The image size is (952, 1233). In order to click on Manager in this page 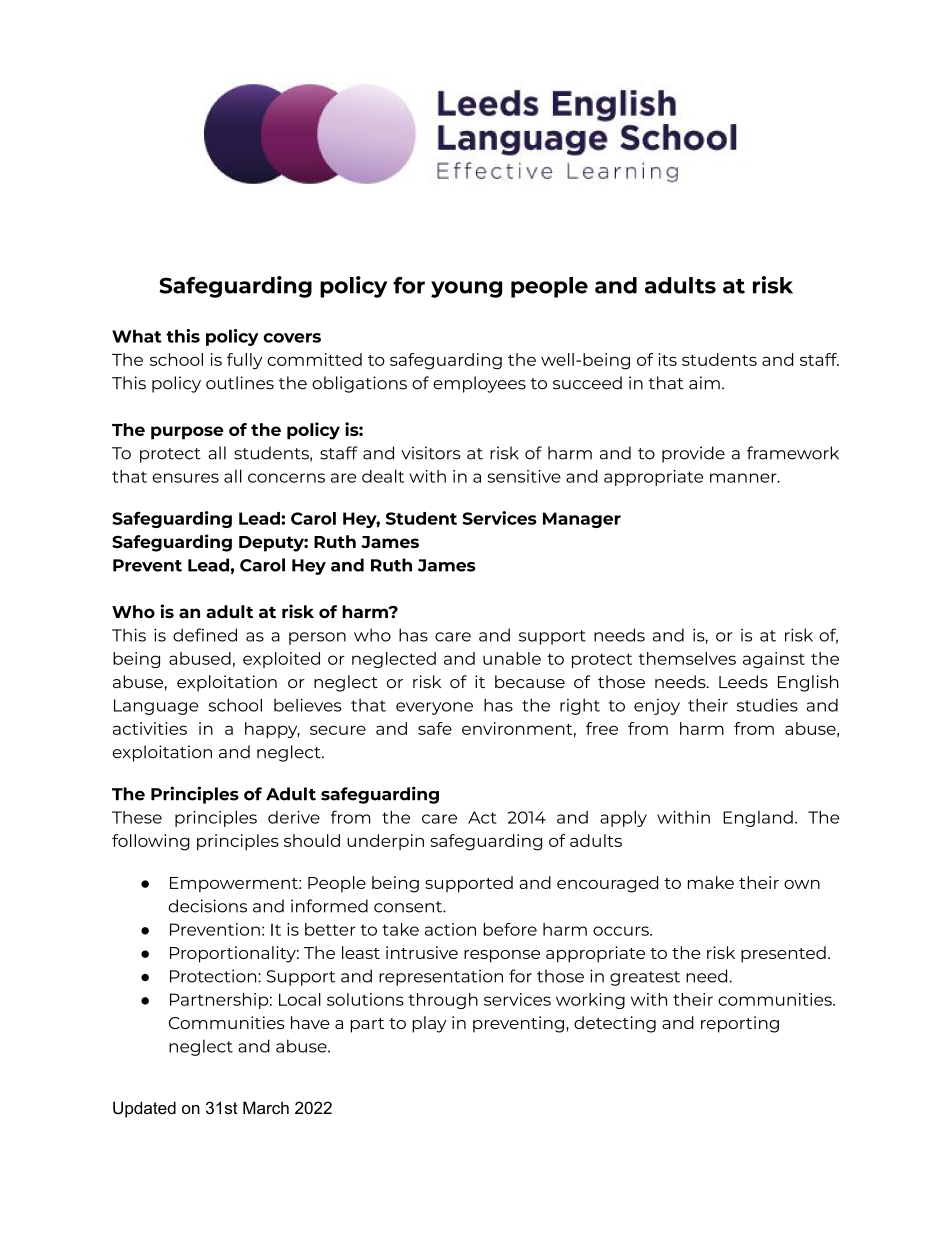, I will do `click(582, 520)`.
